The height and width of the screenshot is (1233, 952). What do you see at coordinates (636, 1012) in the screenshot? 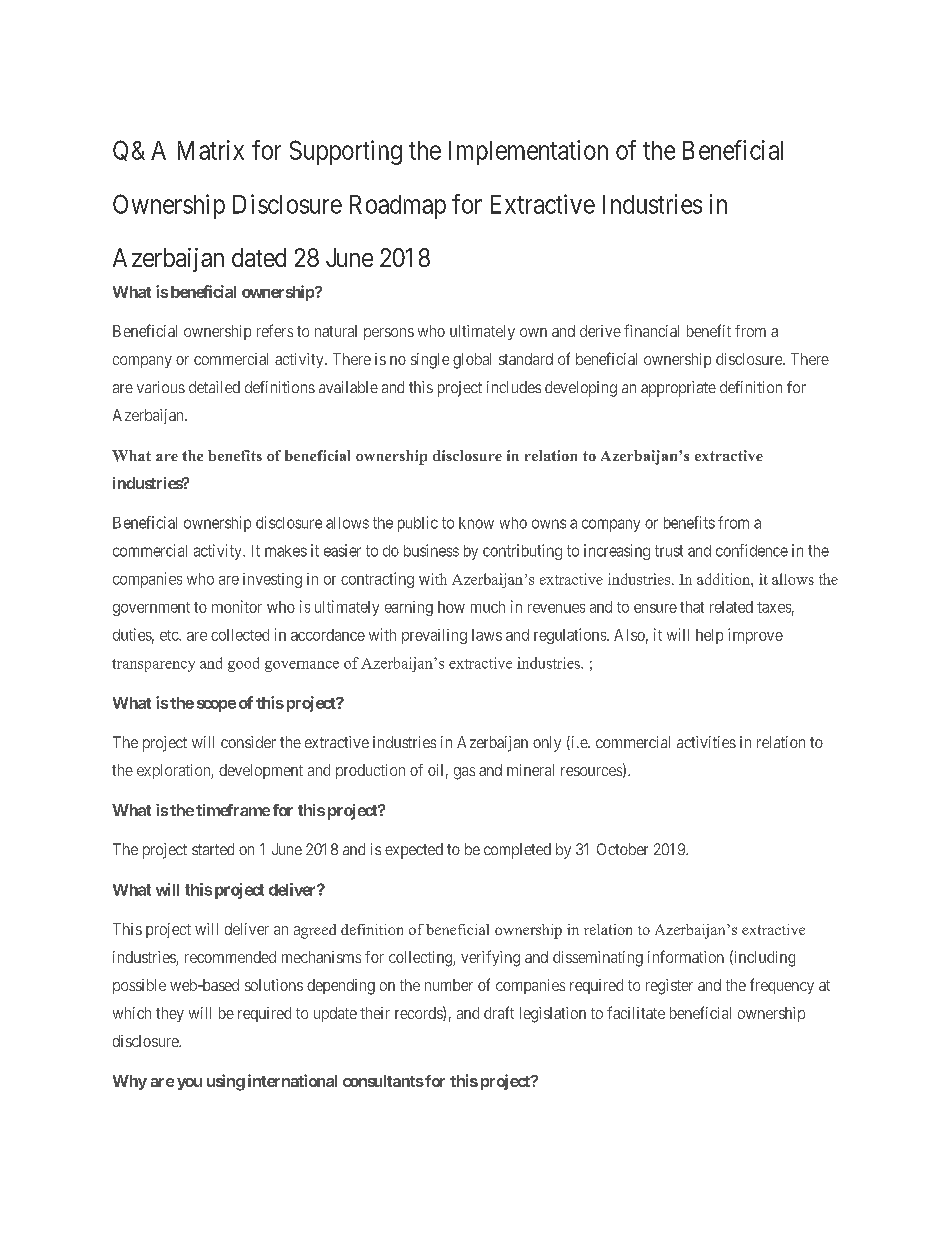
I see `facilitate` at bounding box center [636, 1012].
